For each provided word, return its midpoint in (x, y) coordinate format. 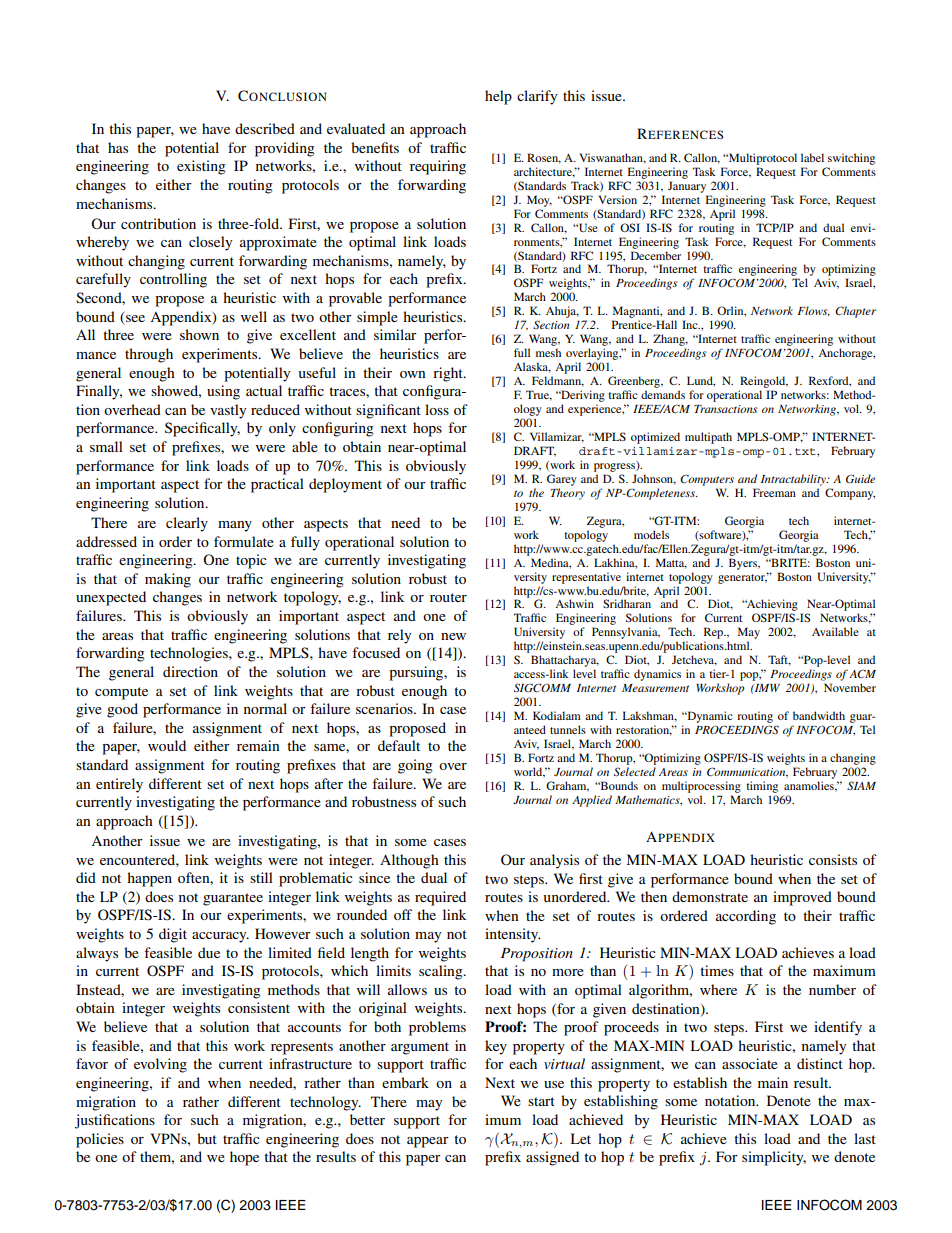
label (812, 157)
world (529, 772)
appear (428, 1142)
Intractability (794, 480)
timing (762, 787)
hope (244, 1158)
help (498, 97)
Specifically (202, 429)
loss (437, 409)
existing (201, 167)
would (167, 745)
